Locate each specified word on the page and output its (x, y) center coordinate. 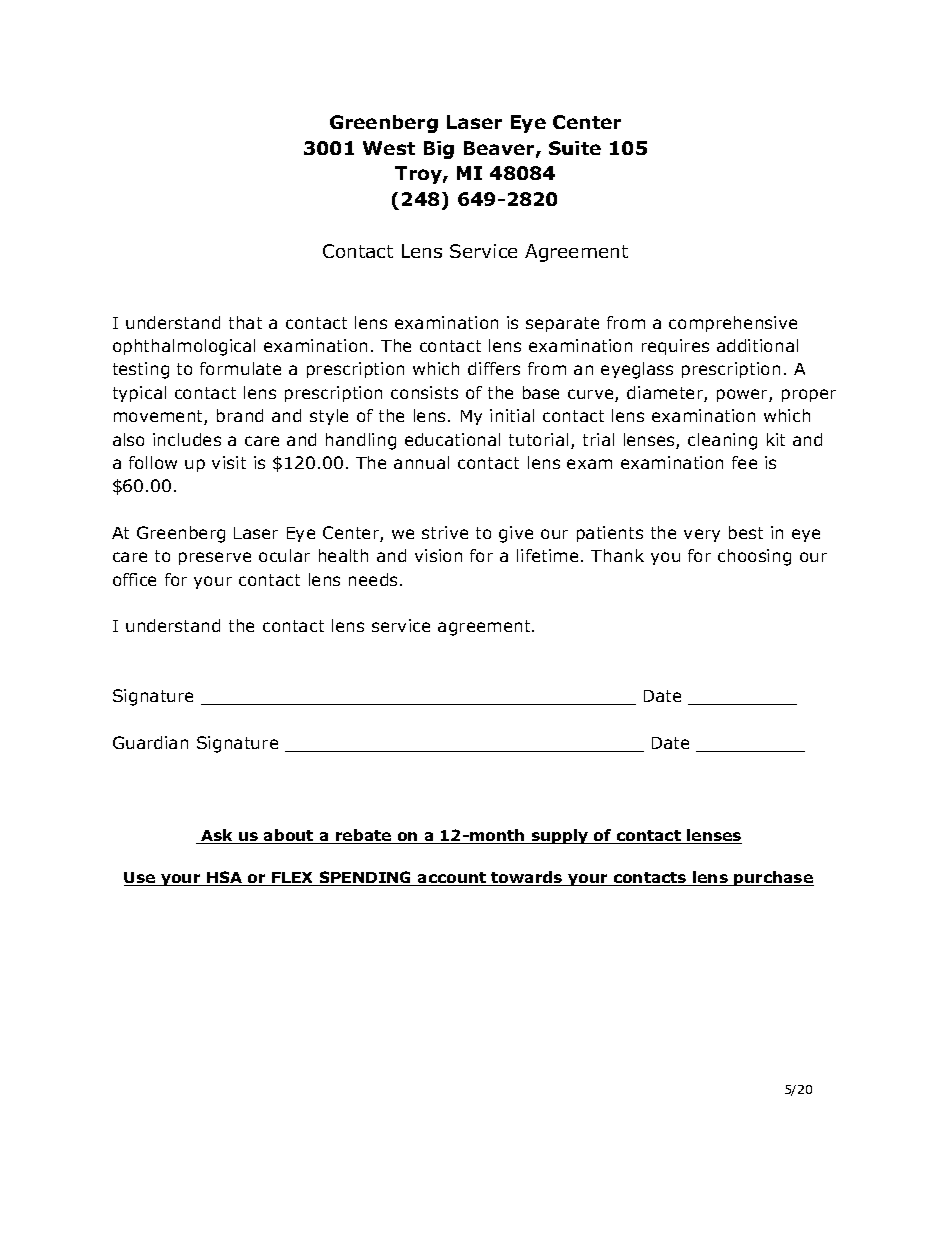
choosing (754, 557)
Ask (217, 836)
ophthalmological (184, 347)
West (389, 148)
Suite (575, 148)
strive (445, 532)
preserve (215, 558)
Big (439, 150)
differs (494, 368)
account (452, 879)
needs (373, 579)
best (746, 532)
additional (757, 345)
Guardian (150, 742)
